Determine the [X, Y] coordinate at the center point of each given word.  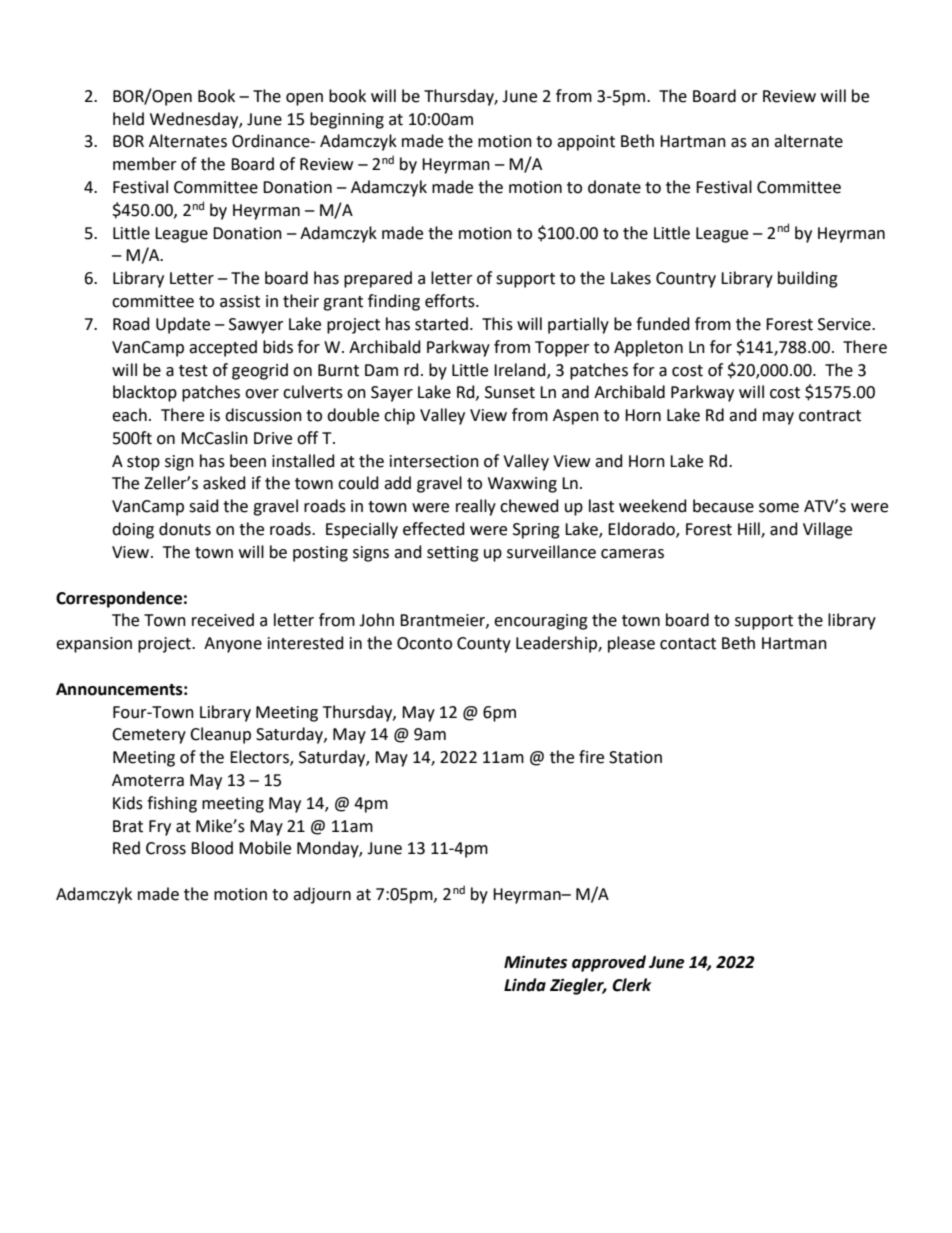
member [145, 164]
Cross [166, 848]
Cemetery [149, 736]
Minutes [535, 962]
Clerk [631, 985]
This [497, 324]
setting [453, 554]
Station [635, 757]
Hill [750, 530]
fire [591, 757]
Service [845, 324]
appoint [586, 143]
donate [614, 187]
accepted [223, 348]
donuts [185, 529]
